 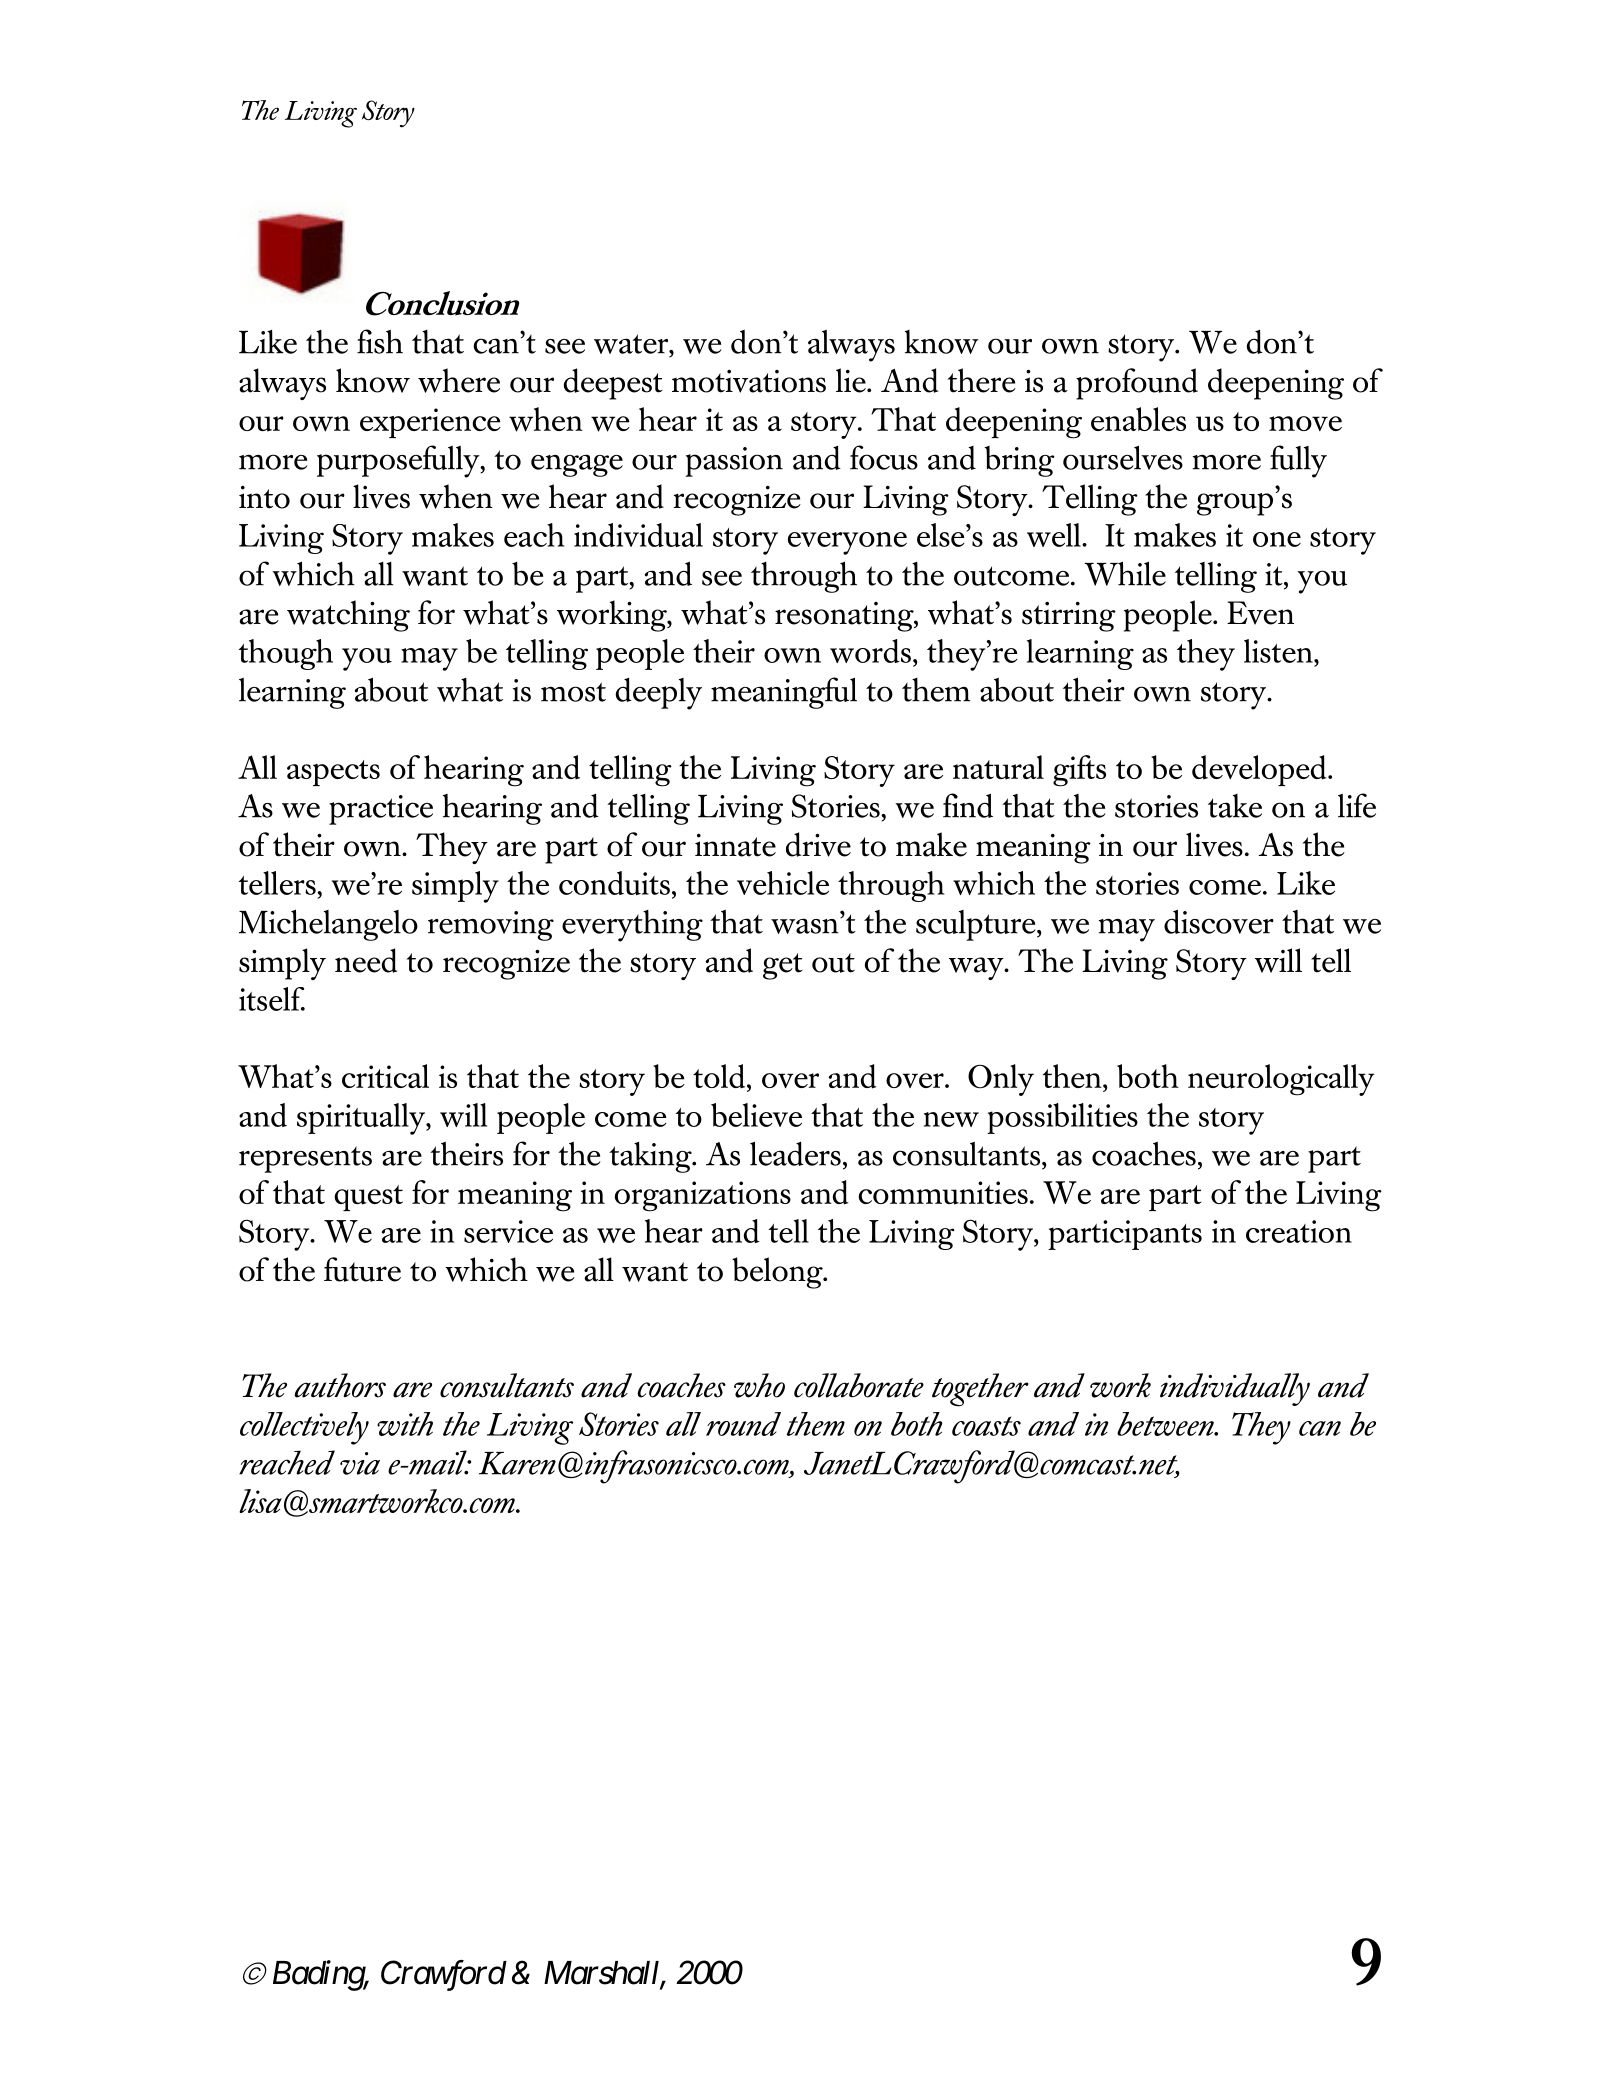 I want to click on Michelangelo, so click(x=328, y=925).
